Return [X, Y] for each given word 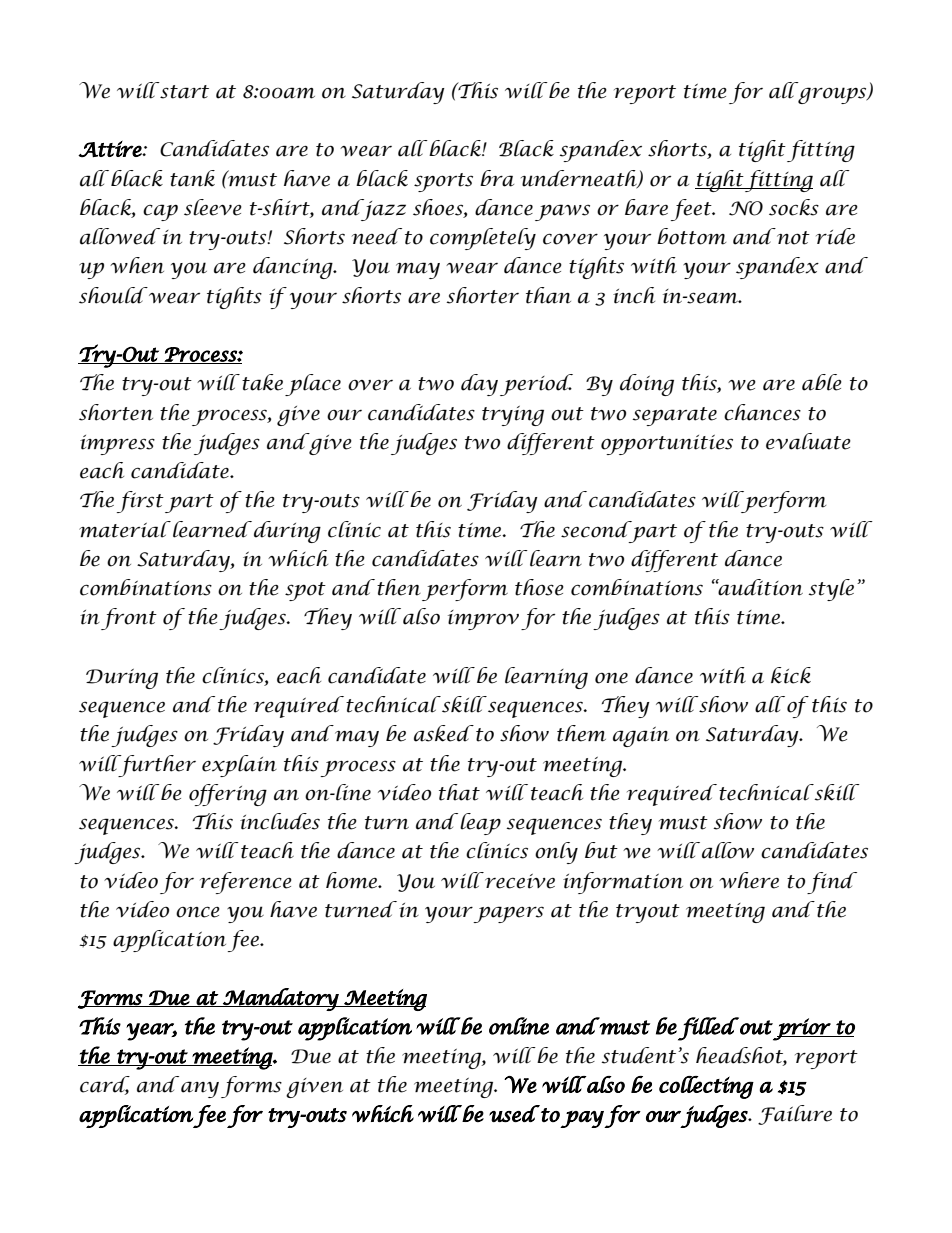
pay [582, 1119]
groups [833, 95]
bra [497, 178]
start [183, 90]
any [200, 1089]
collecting [706, 1087]
